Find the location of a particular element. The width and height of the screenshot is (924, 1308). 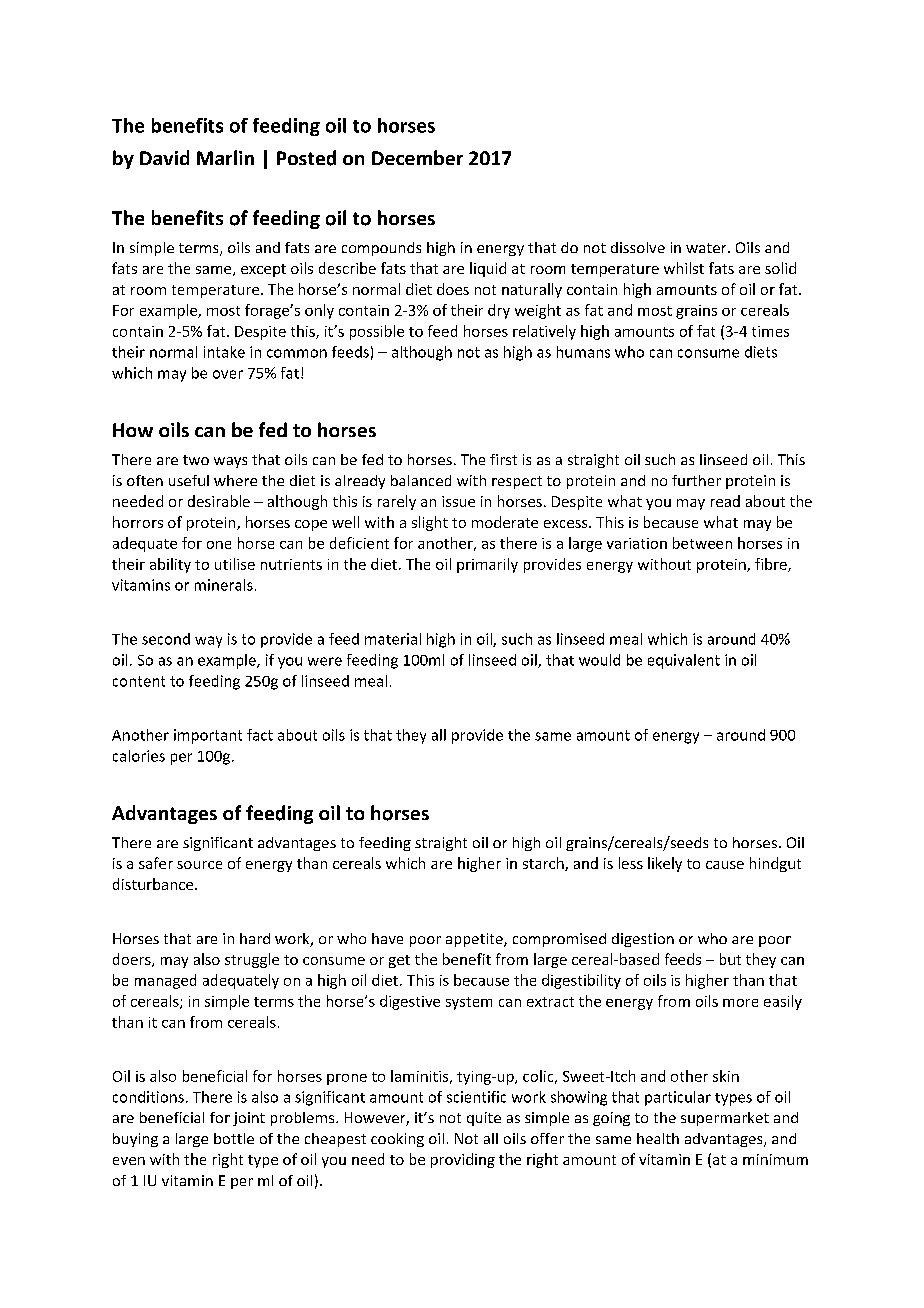

water is located at coordinates (707, 248).
